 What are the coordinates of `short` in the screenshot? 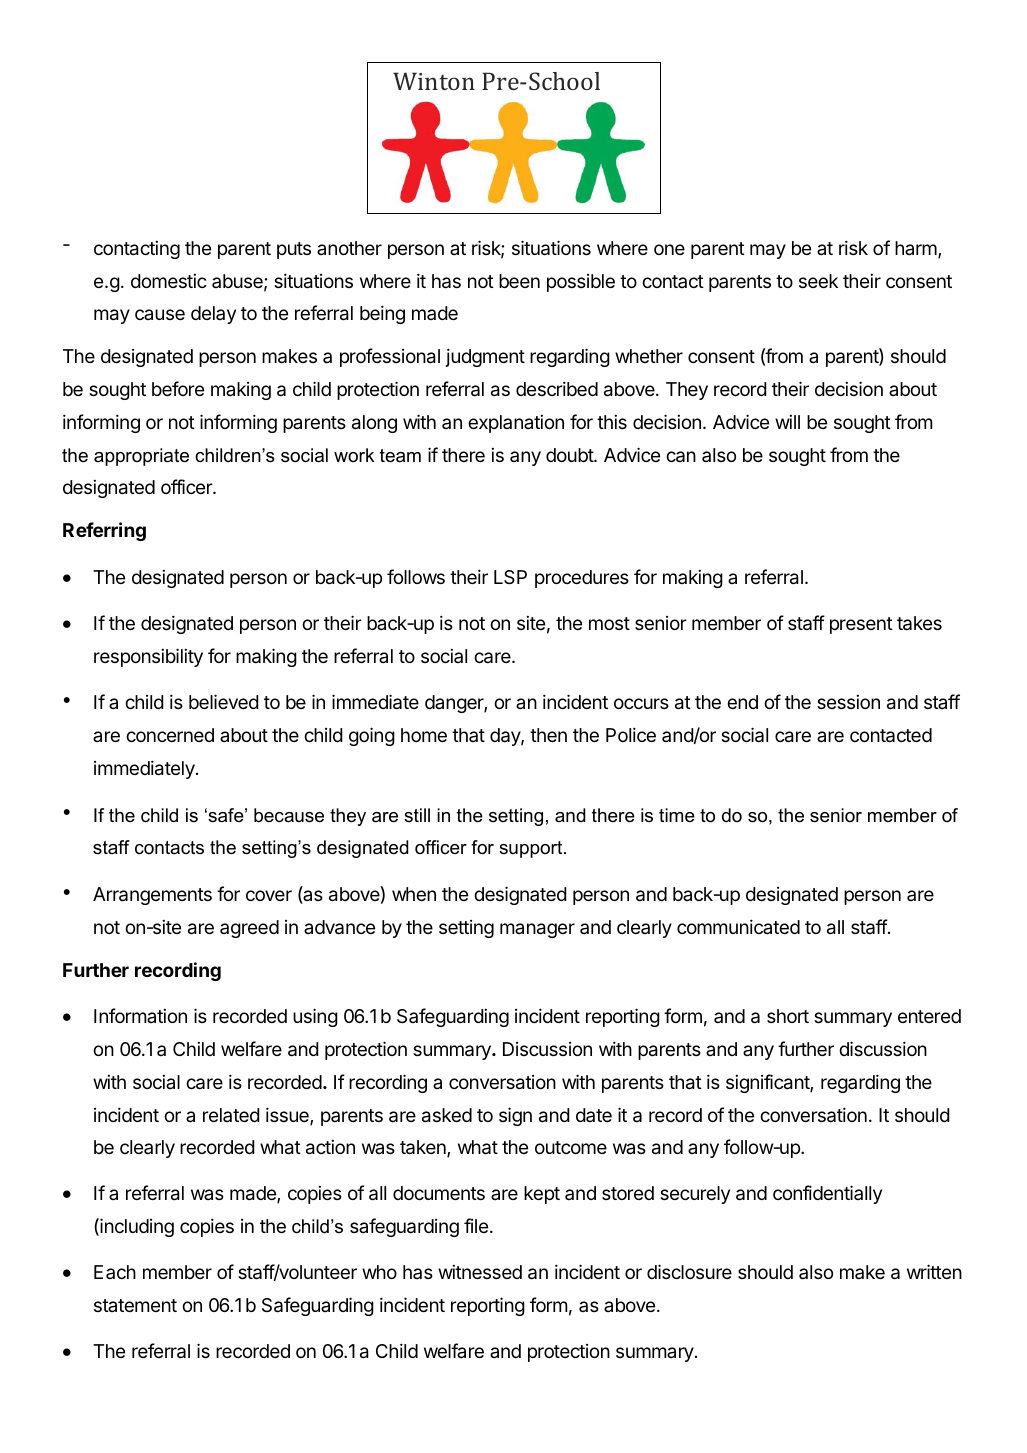 It's located at (788, 1016).
